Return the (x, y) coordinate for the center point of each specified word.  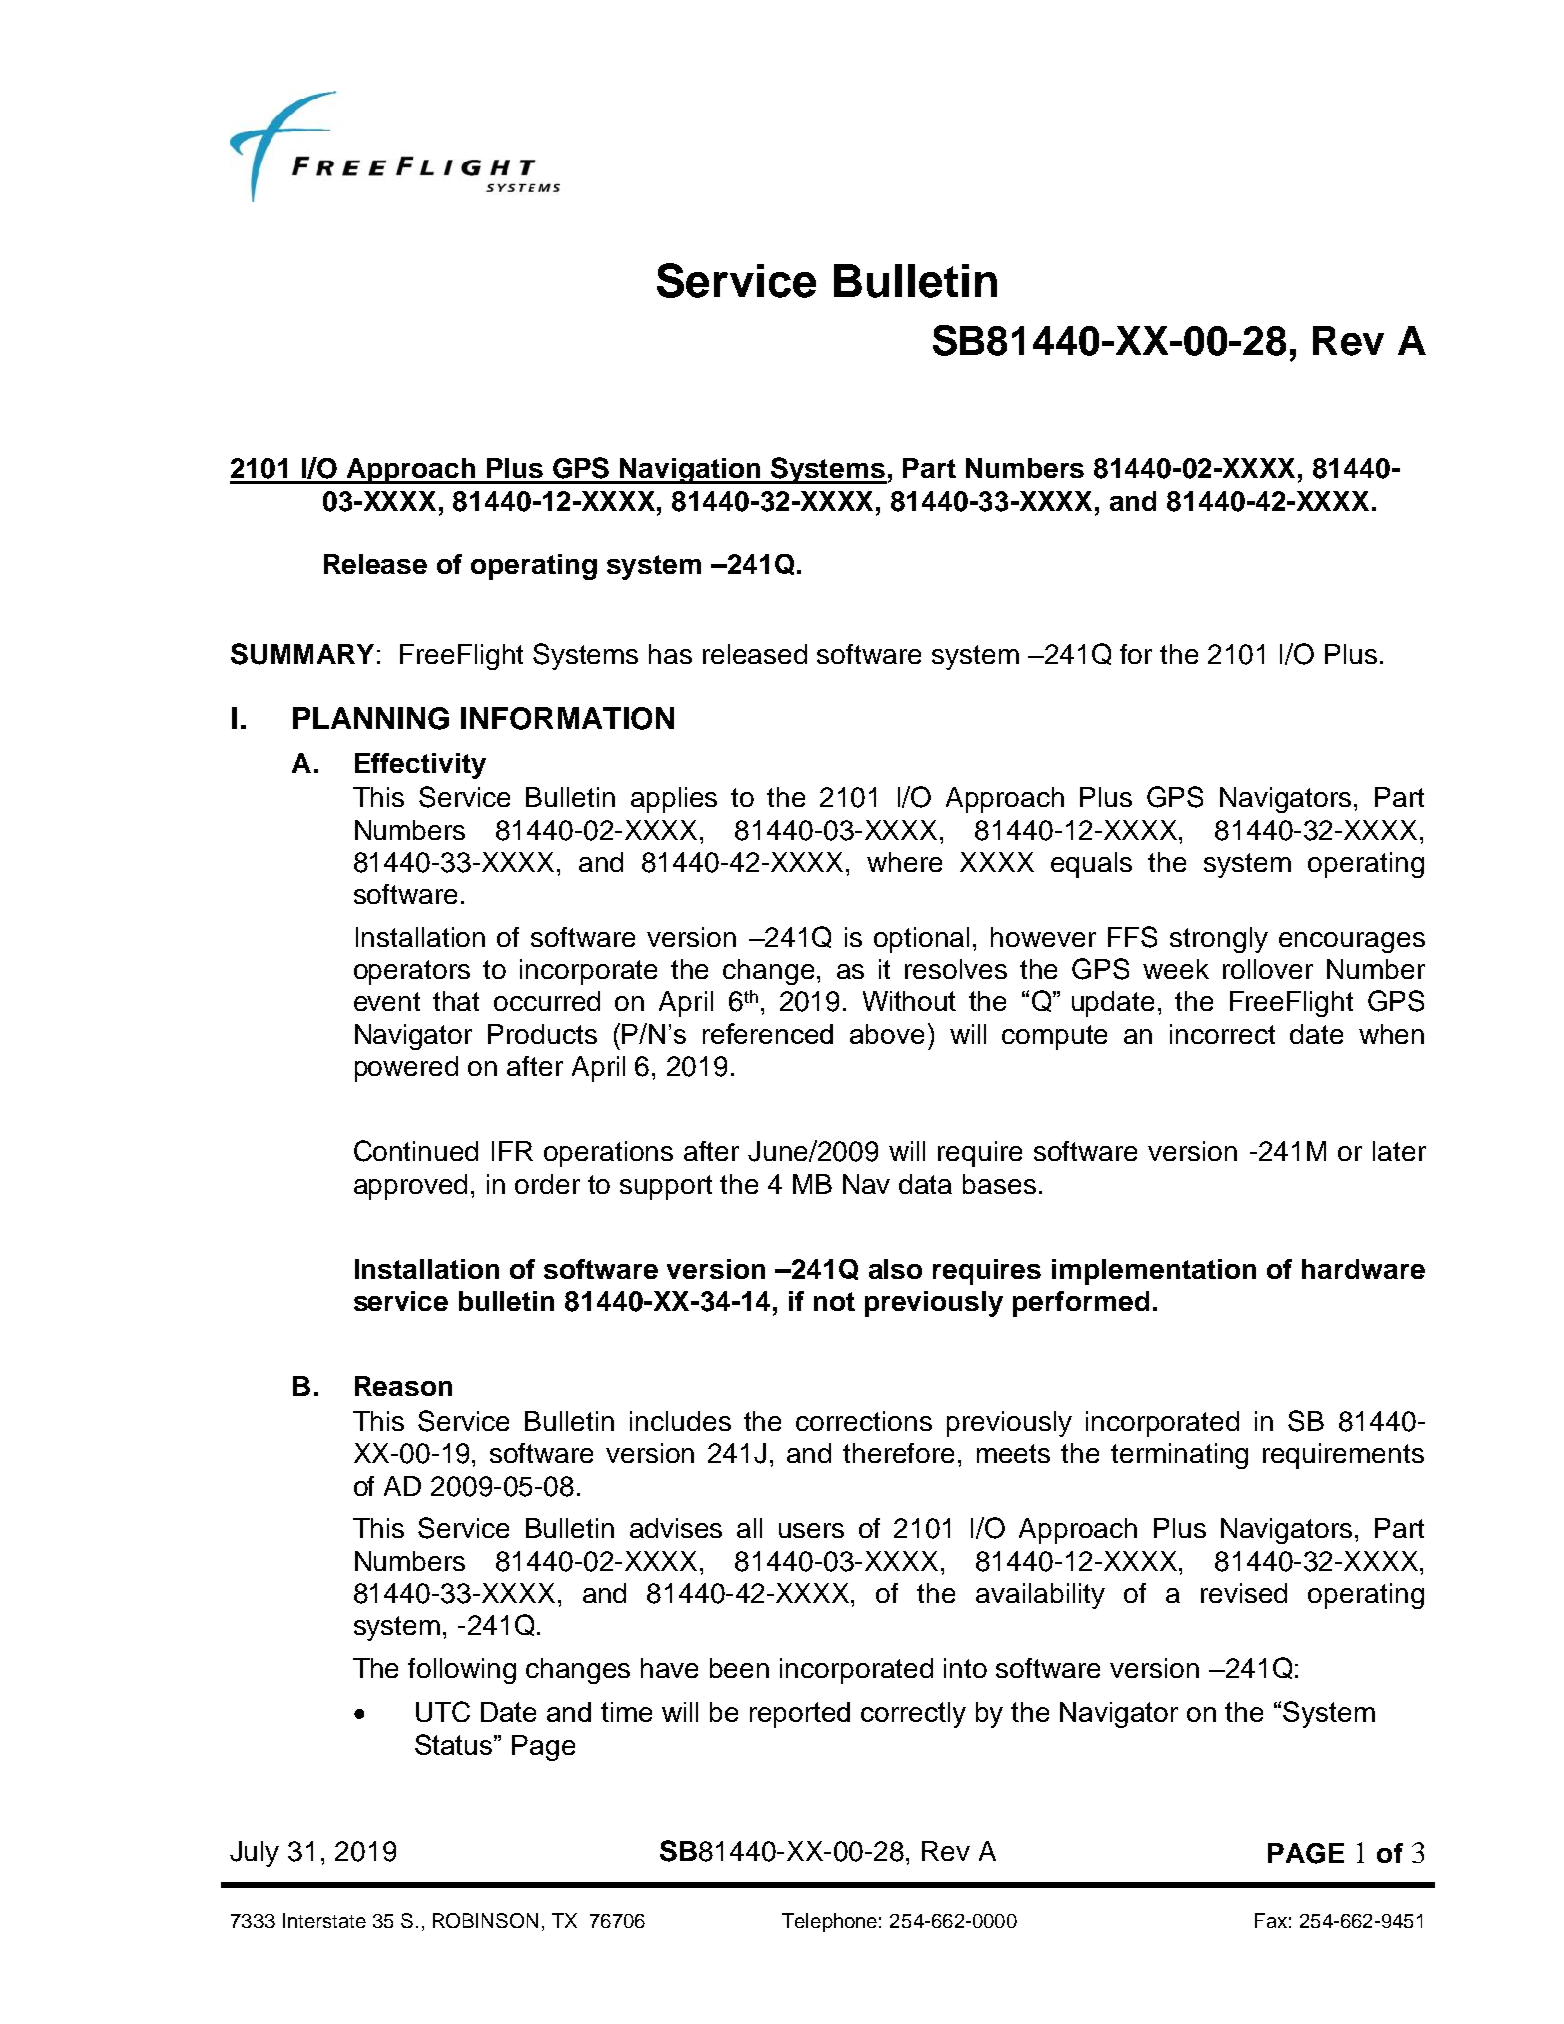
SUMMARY (302, 654)
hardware (1363, 1269)
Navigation (690, 471)
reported (800, 1715)
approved (410, 1187)
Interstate (324, 1920)
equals (1091, 865)
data (925, 1184)
